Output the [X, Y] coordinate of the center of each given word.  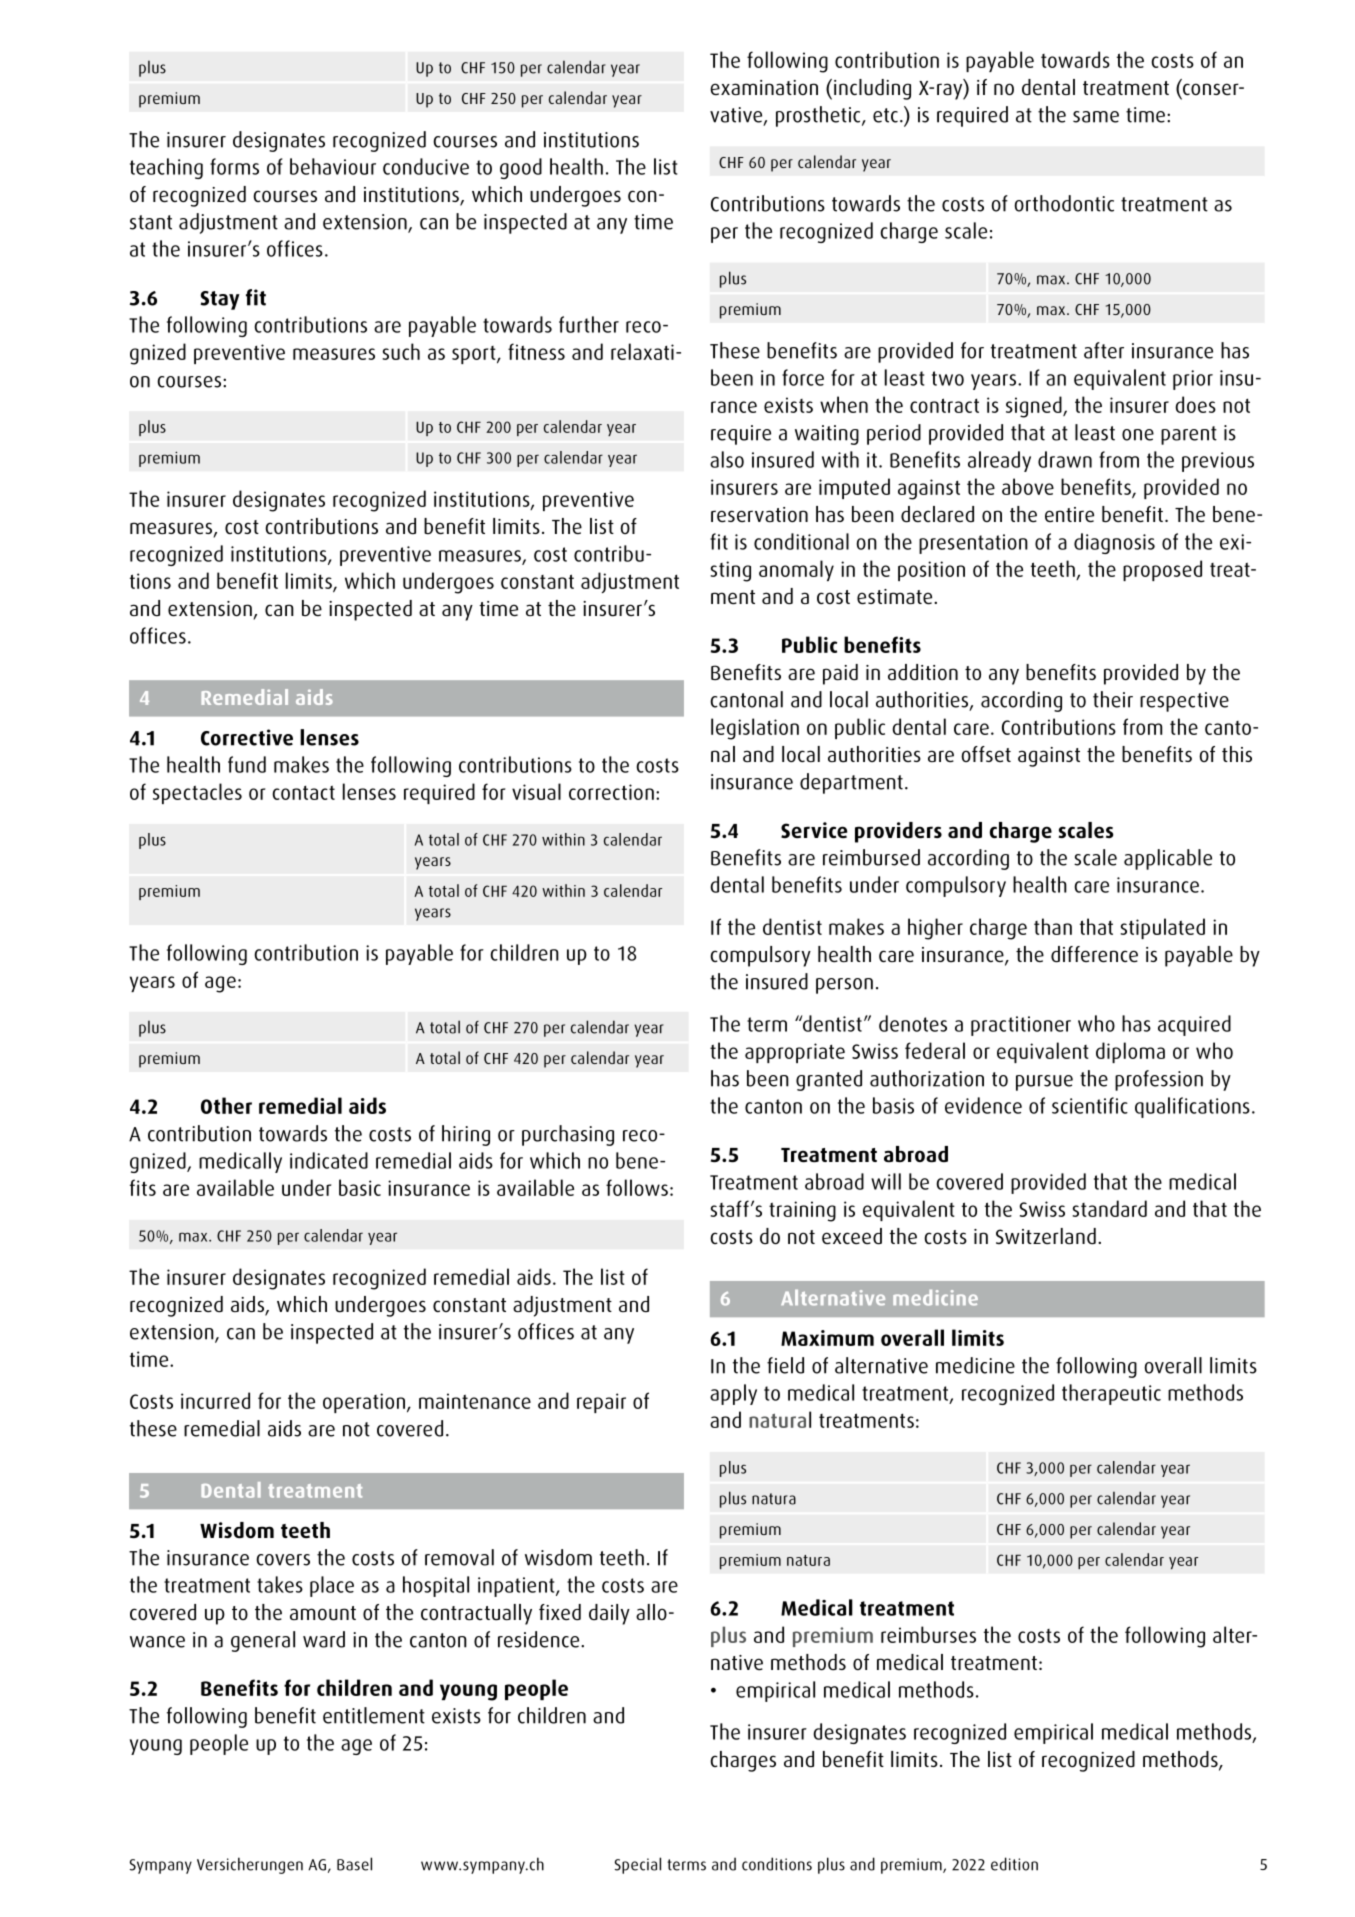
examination [764, 87]
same [1096, 117]
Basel [354, 1864]
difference [1094, 954]
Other [226, 1105]
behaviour [333, 166]
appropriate [795, 1053]
